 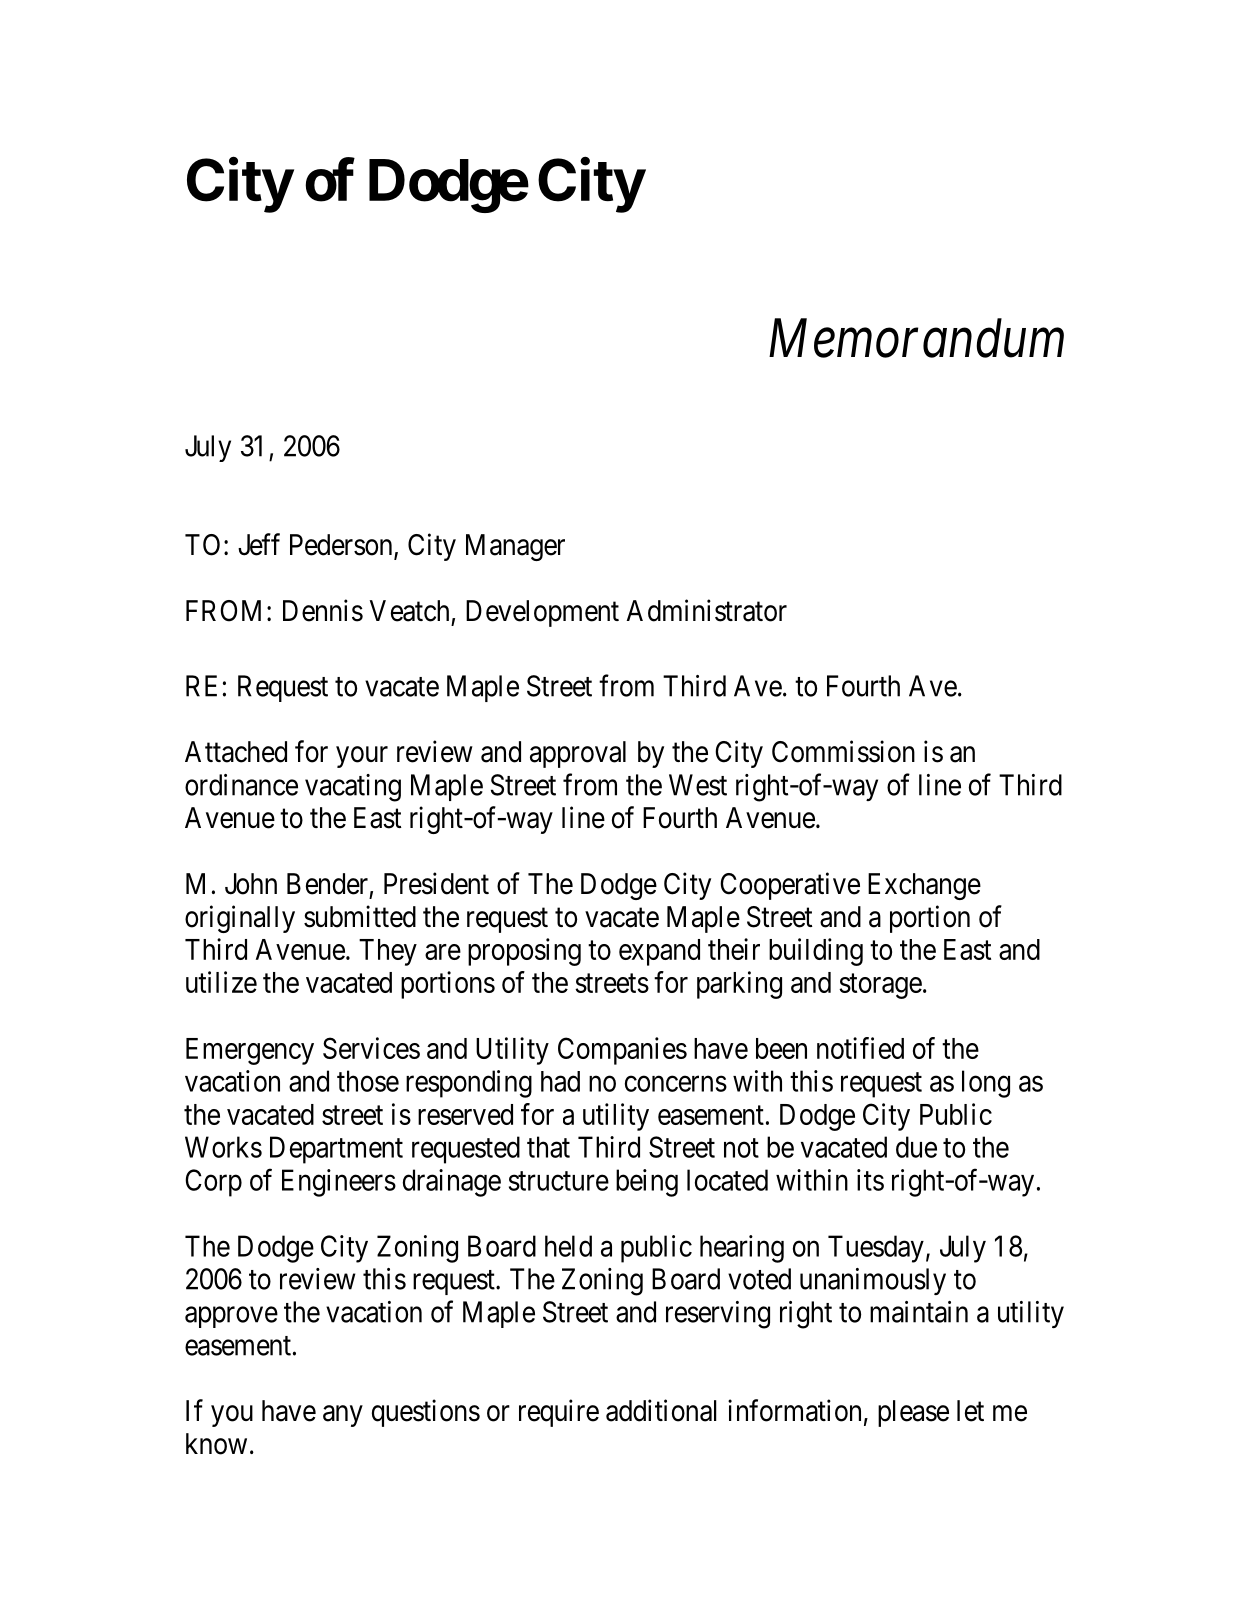 What do you see at coordinates (659, 952) in the document?
I see `expand` at bounding box center [659, 952].
